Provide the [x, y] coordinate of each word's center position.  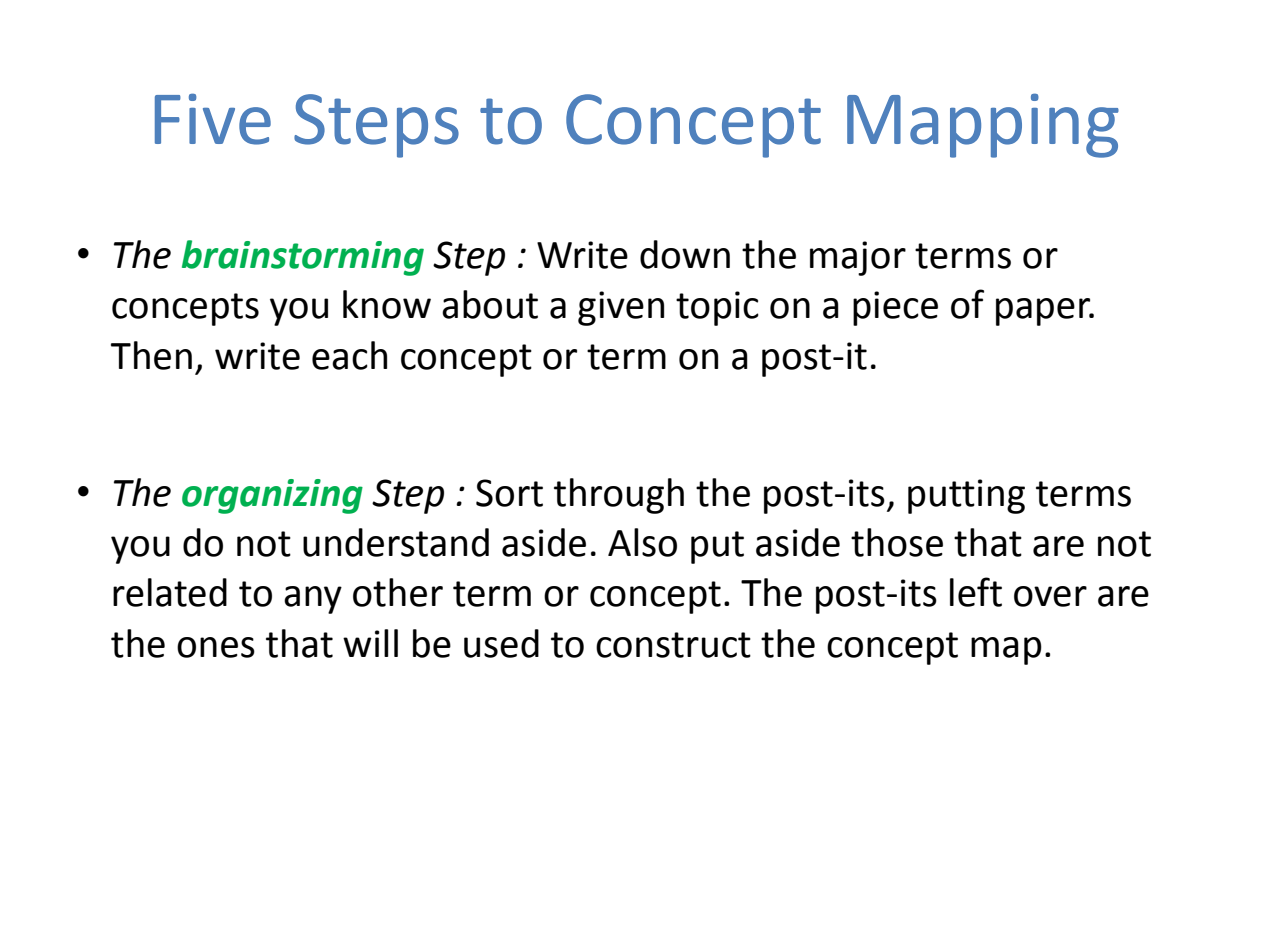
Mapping [983, 125]
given [621, 308]
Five [213, 119]
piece [895, 308]
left [976, 592]
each [349, 355]
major [858, 258]
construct [673, 645]
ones [216, 647]
